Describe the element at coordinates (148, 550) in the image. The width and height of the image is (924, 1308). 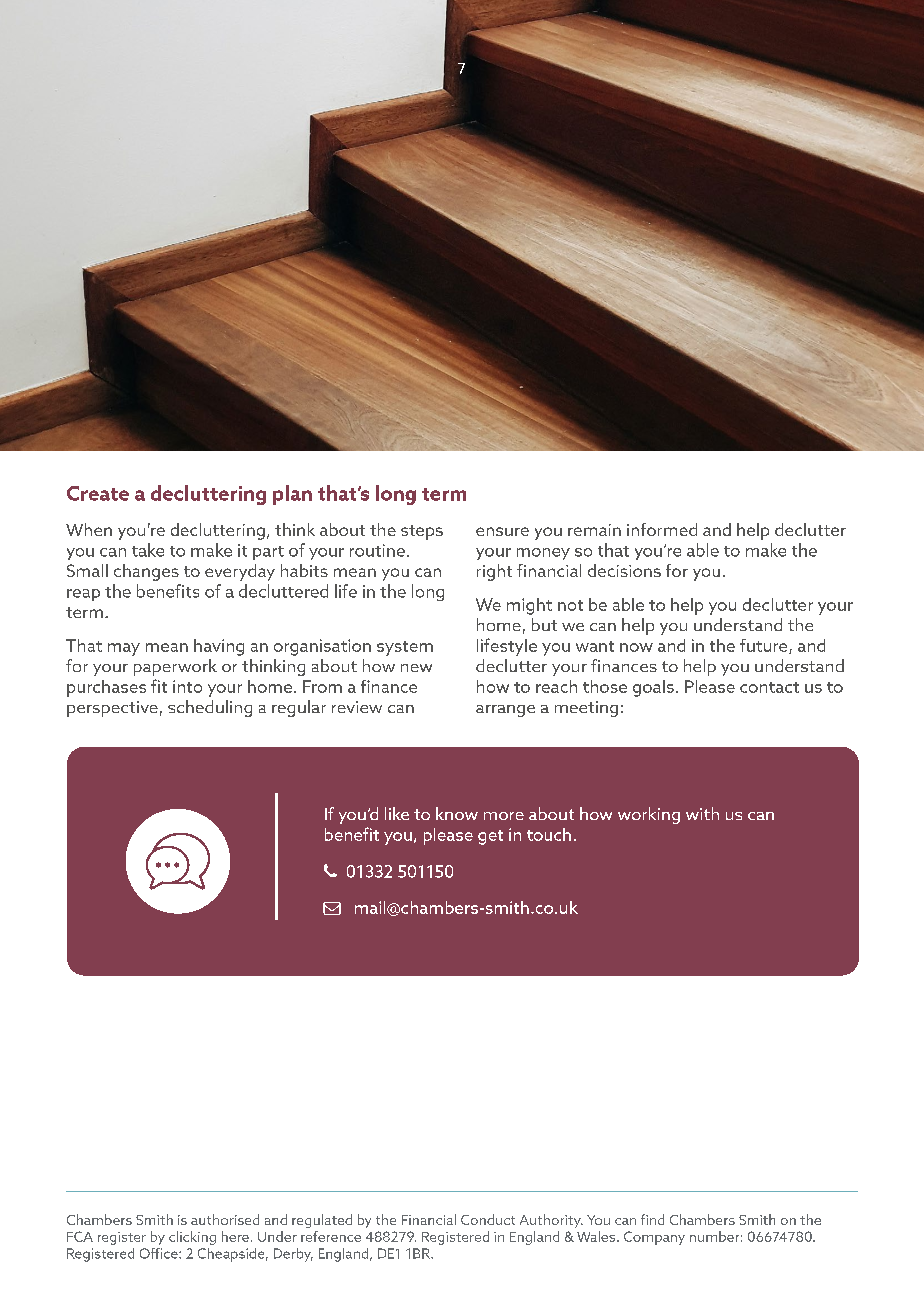
I see `take` at that location.
